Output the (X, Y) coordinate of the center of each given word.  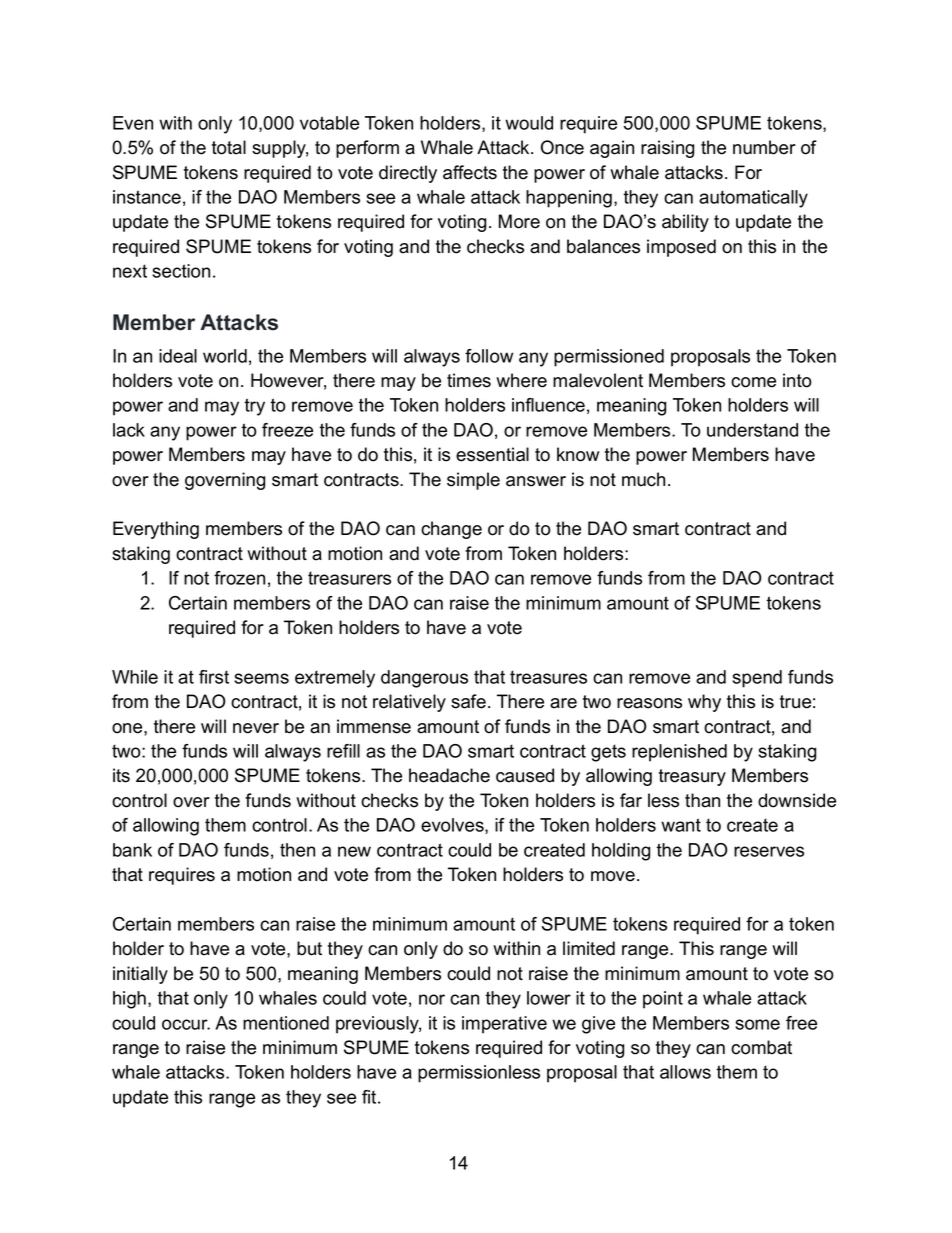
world (225, 356)
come (753, 382)
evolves (453, 826)
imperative (504, 1025)
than (702, 800)
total (229, 147)
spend (757, 679)
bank (132, 850)
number (764, 147)
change (451, 530)
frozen (239, 578)
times (469, 380)
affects (470, 172)
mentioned (286, 1023)
